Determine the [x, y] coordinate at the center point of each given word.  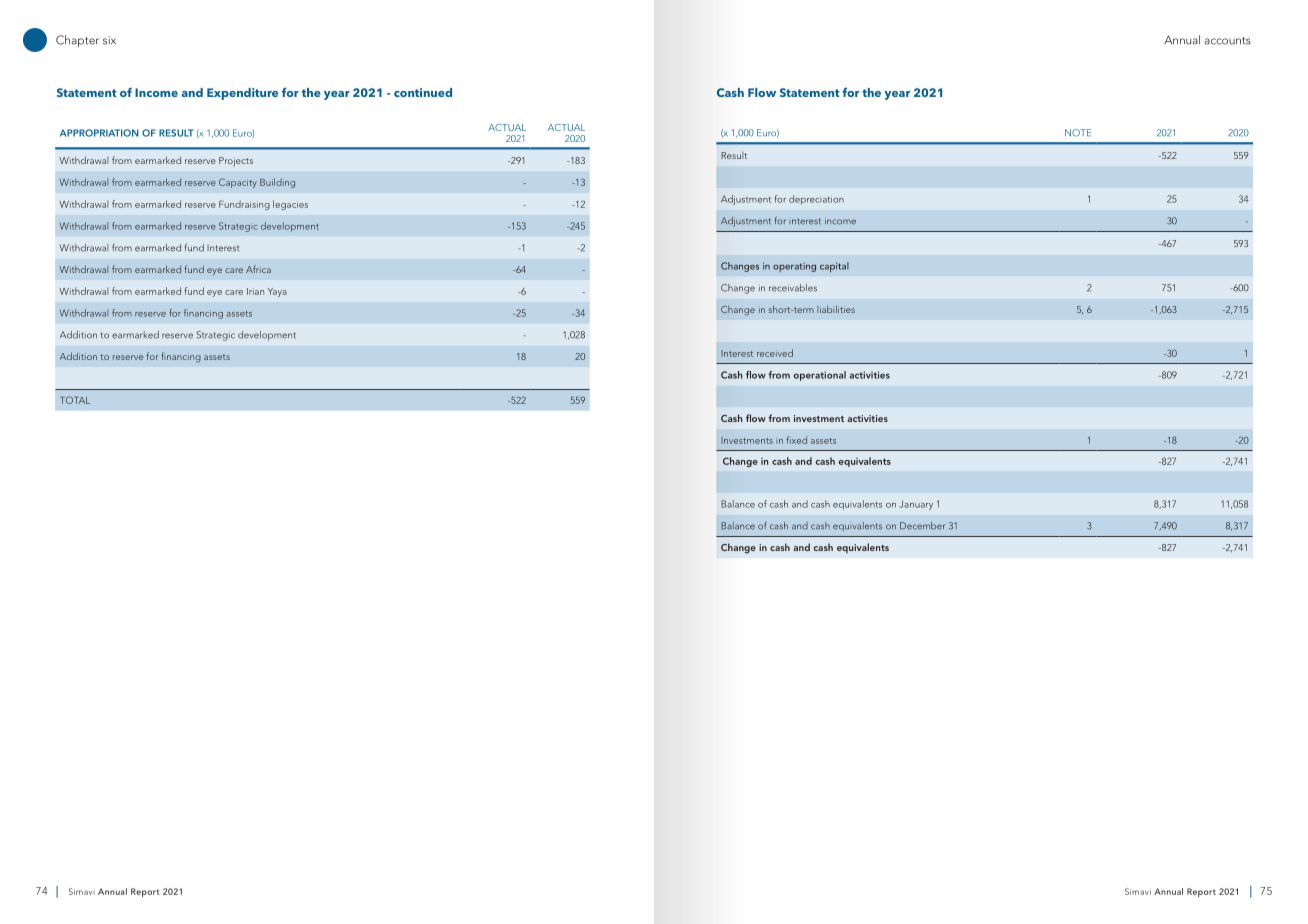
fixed [796, 440]
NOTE [1078, 133]
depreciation [816, 200]
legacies [290, 205]
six [109, 40]
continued [423, 92]
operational [820, 376]
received [775, 353]
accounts [1228, 41]
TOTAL [75, 400]
